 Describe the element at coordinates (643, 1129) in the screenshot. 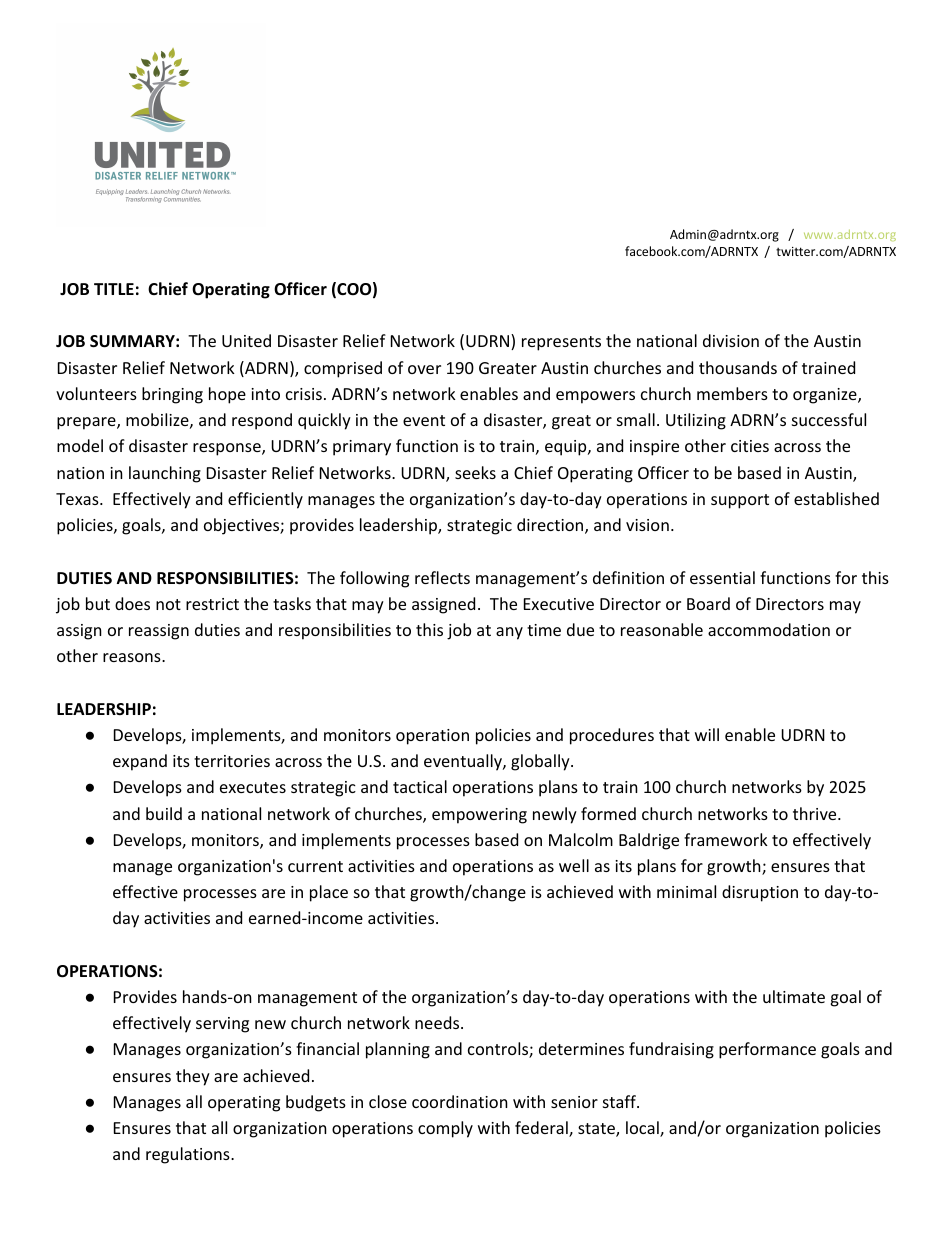

I see `local` at that location.
